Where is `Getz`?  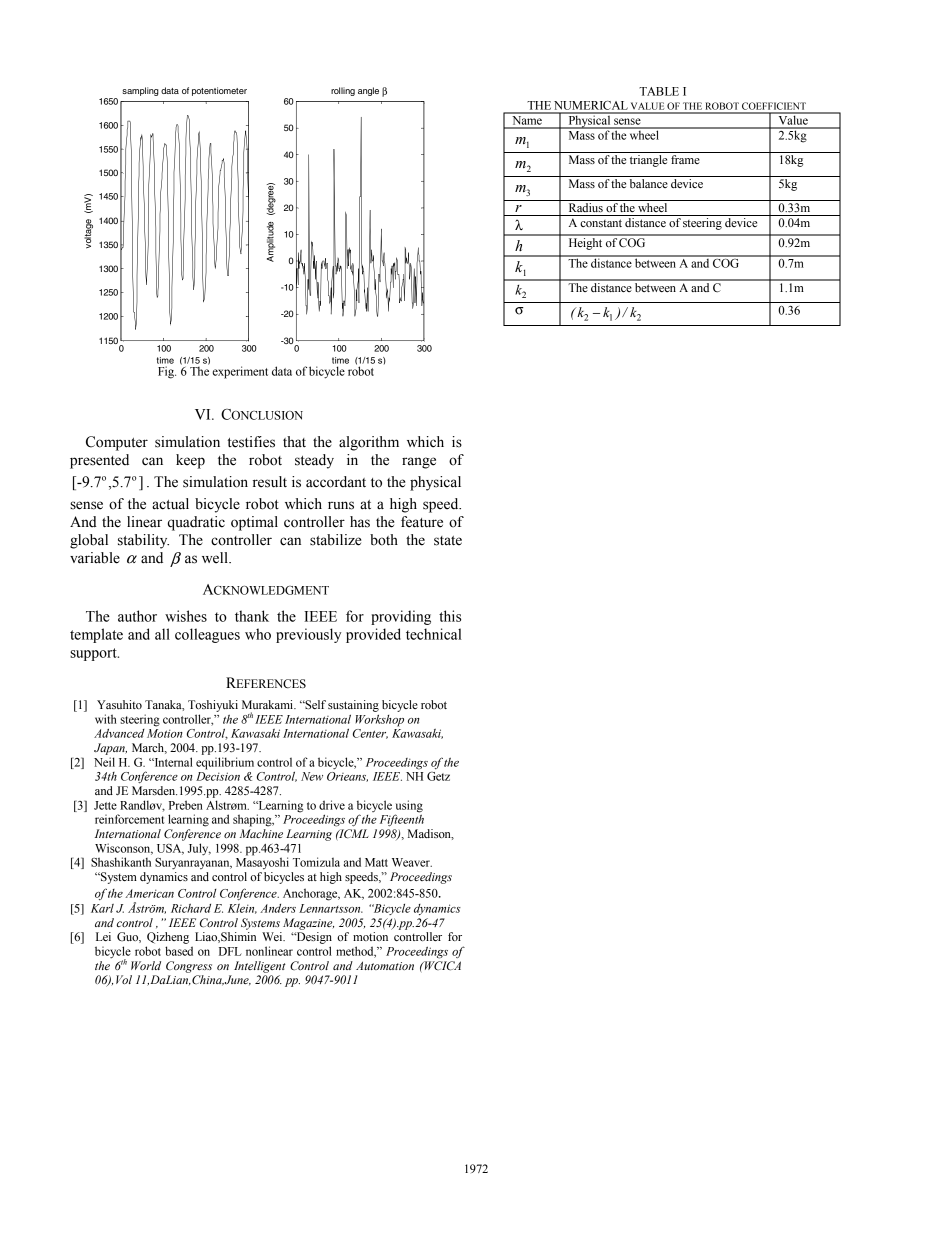 Getz is located at coordinates (438, 776).
